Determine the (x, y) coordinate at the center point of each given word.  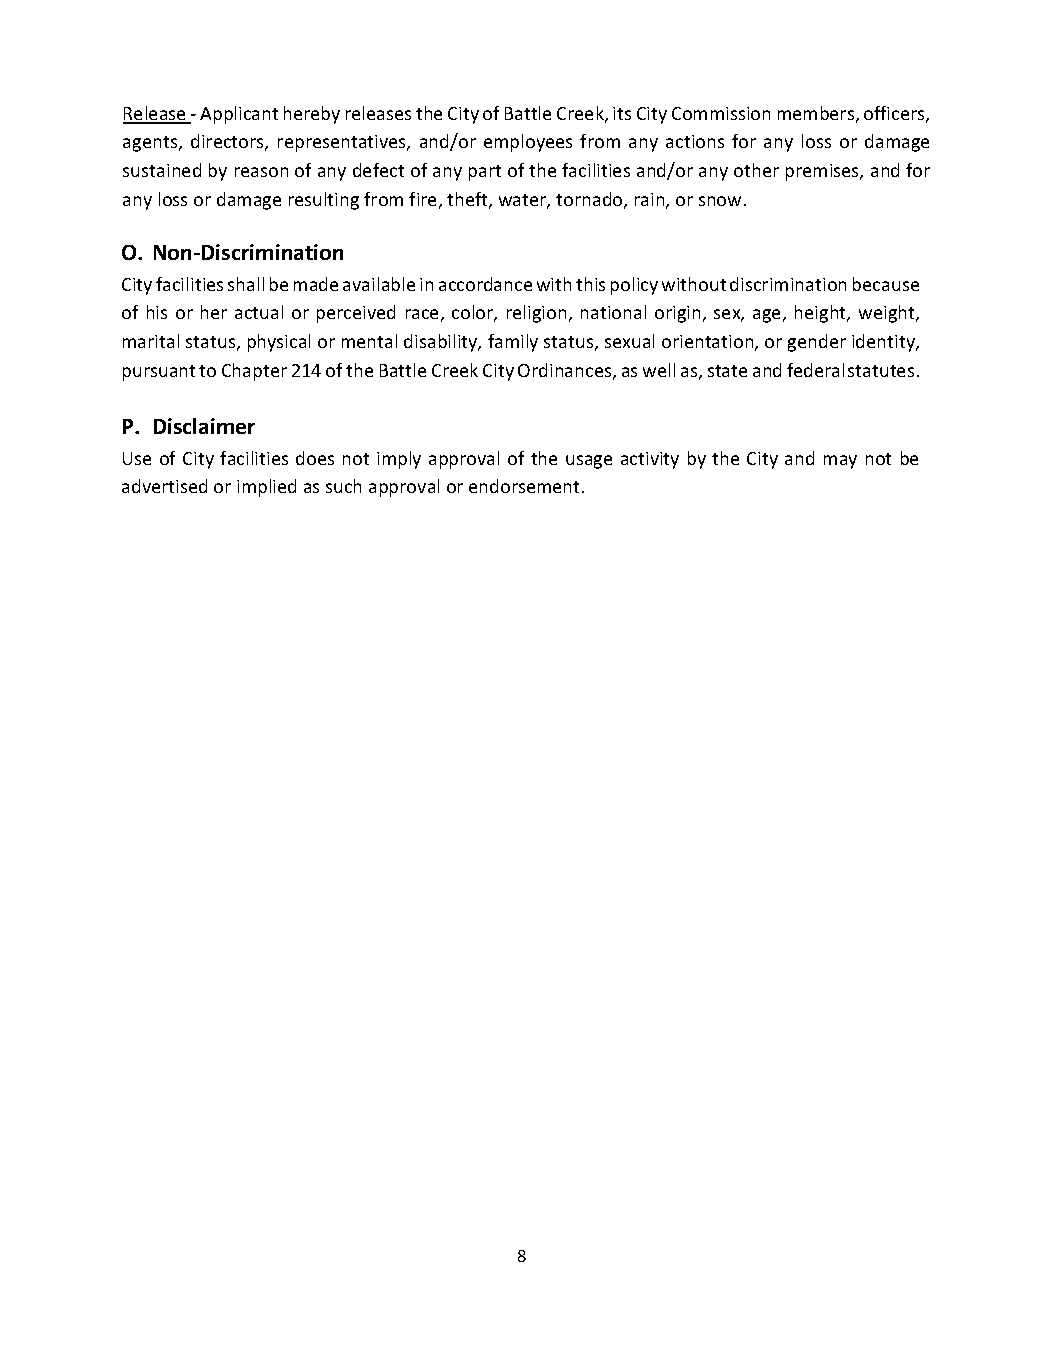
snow (720, 201)
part (485, 173)
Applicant (239, 115)
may (840, 462)
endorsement (524, 486)
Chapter (254, 372)
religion (536, 314)
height (822, 314)
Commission (721, 113)
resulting (324, 201)
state (727, 371)
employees (528, 143)
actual (259, 312)
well (659, 370)
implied (266, 488)
